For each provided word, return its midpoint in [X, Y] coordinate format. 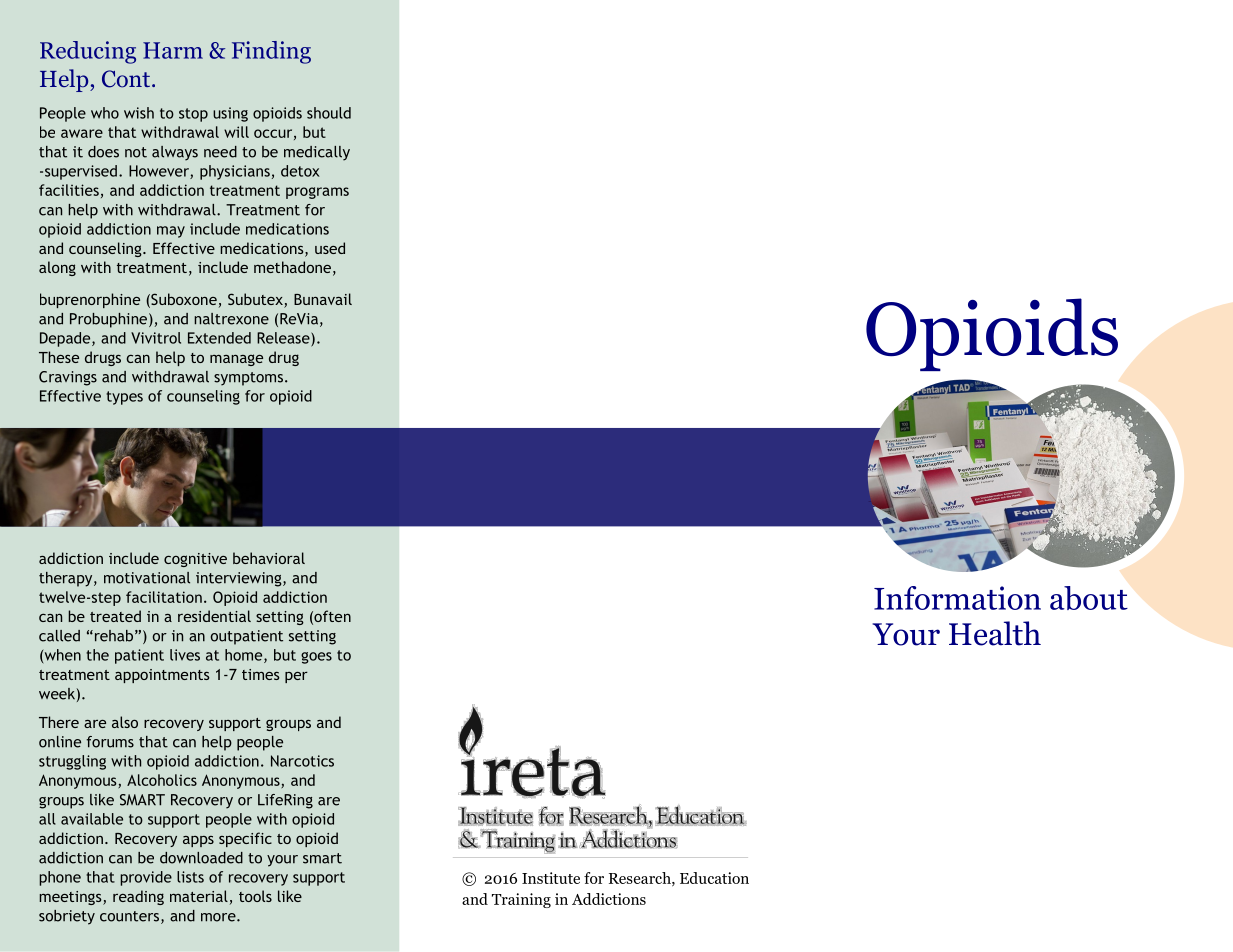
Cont [127, 79]
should [329, 113]
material [199, 896]
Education [714, 878]
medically [317, 153]
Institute [551, 878]
